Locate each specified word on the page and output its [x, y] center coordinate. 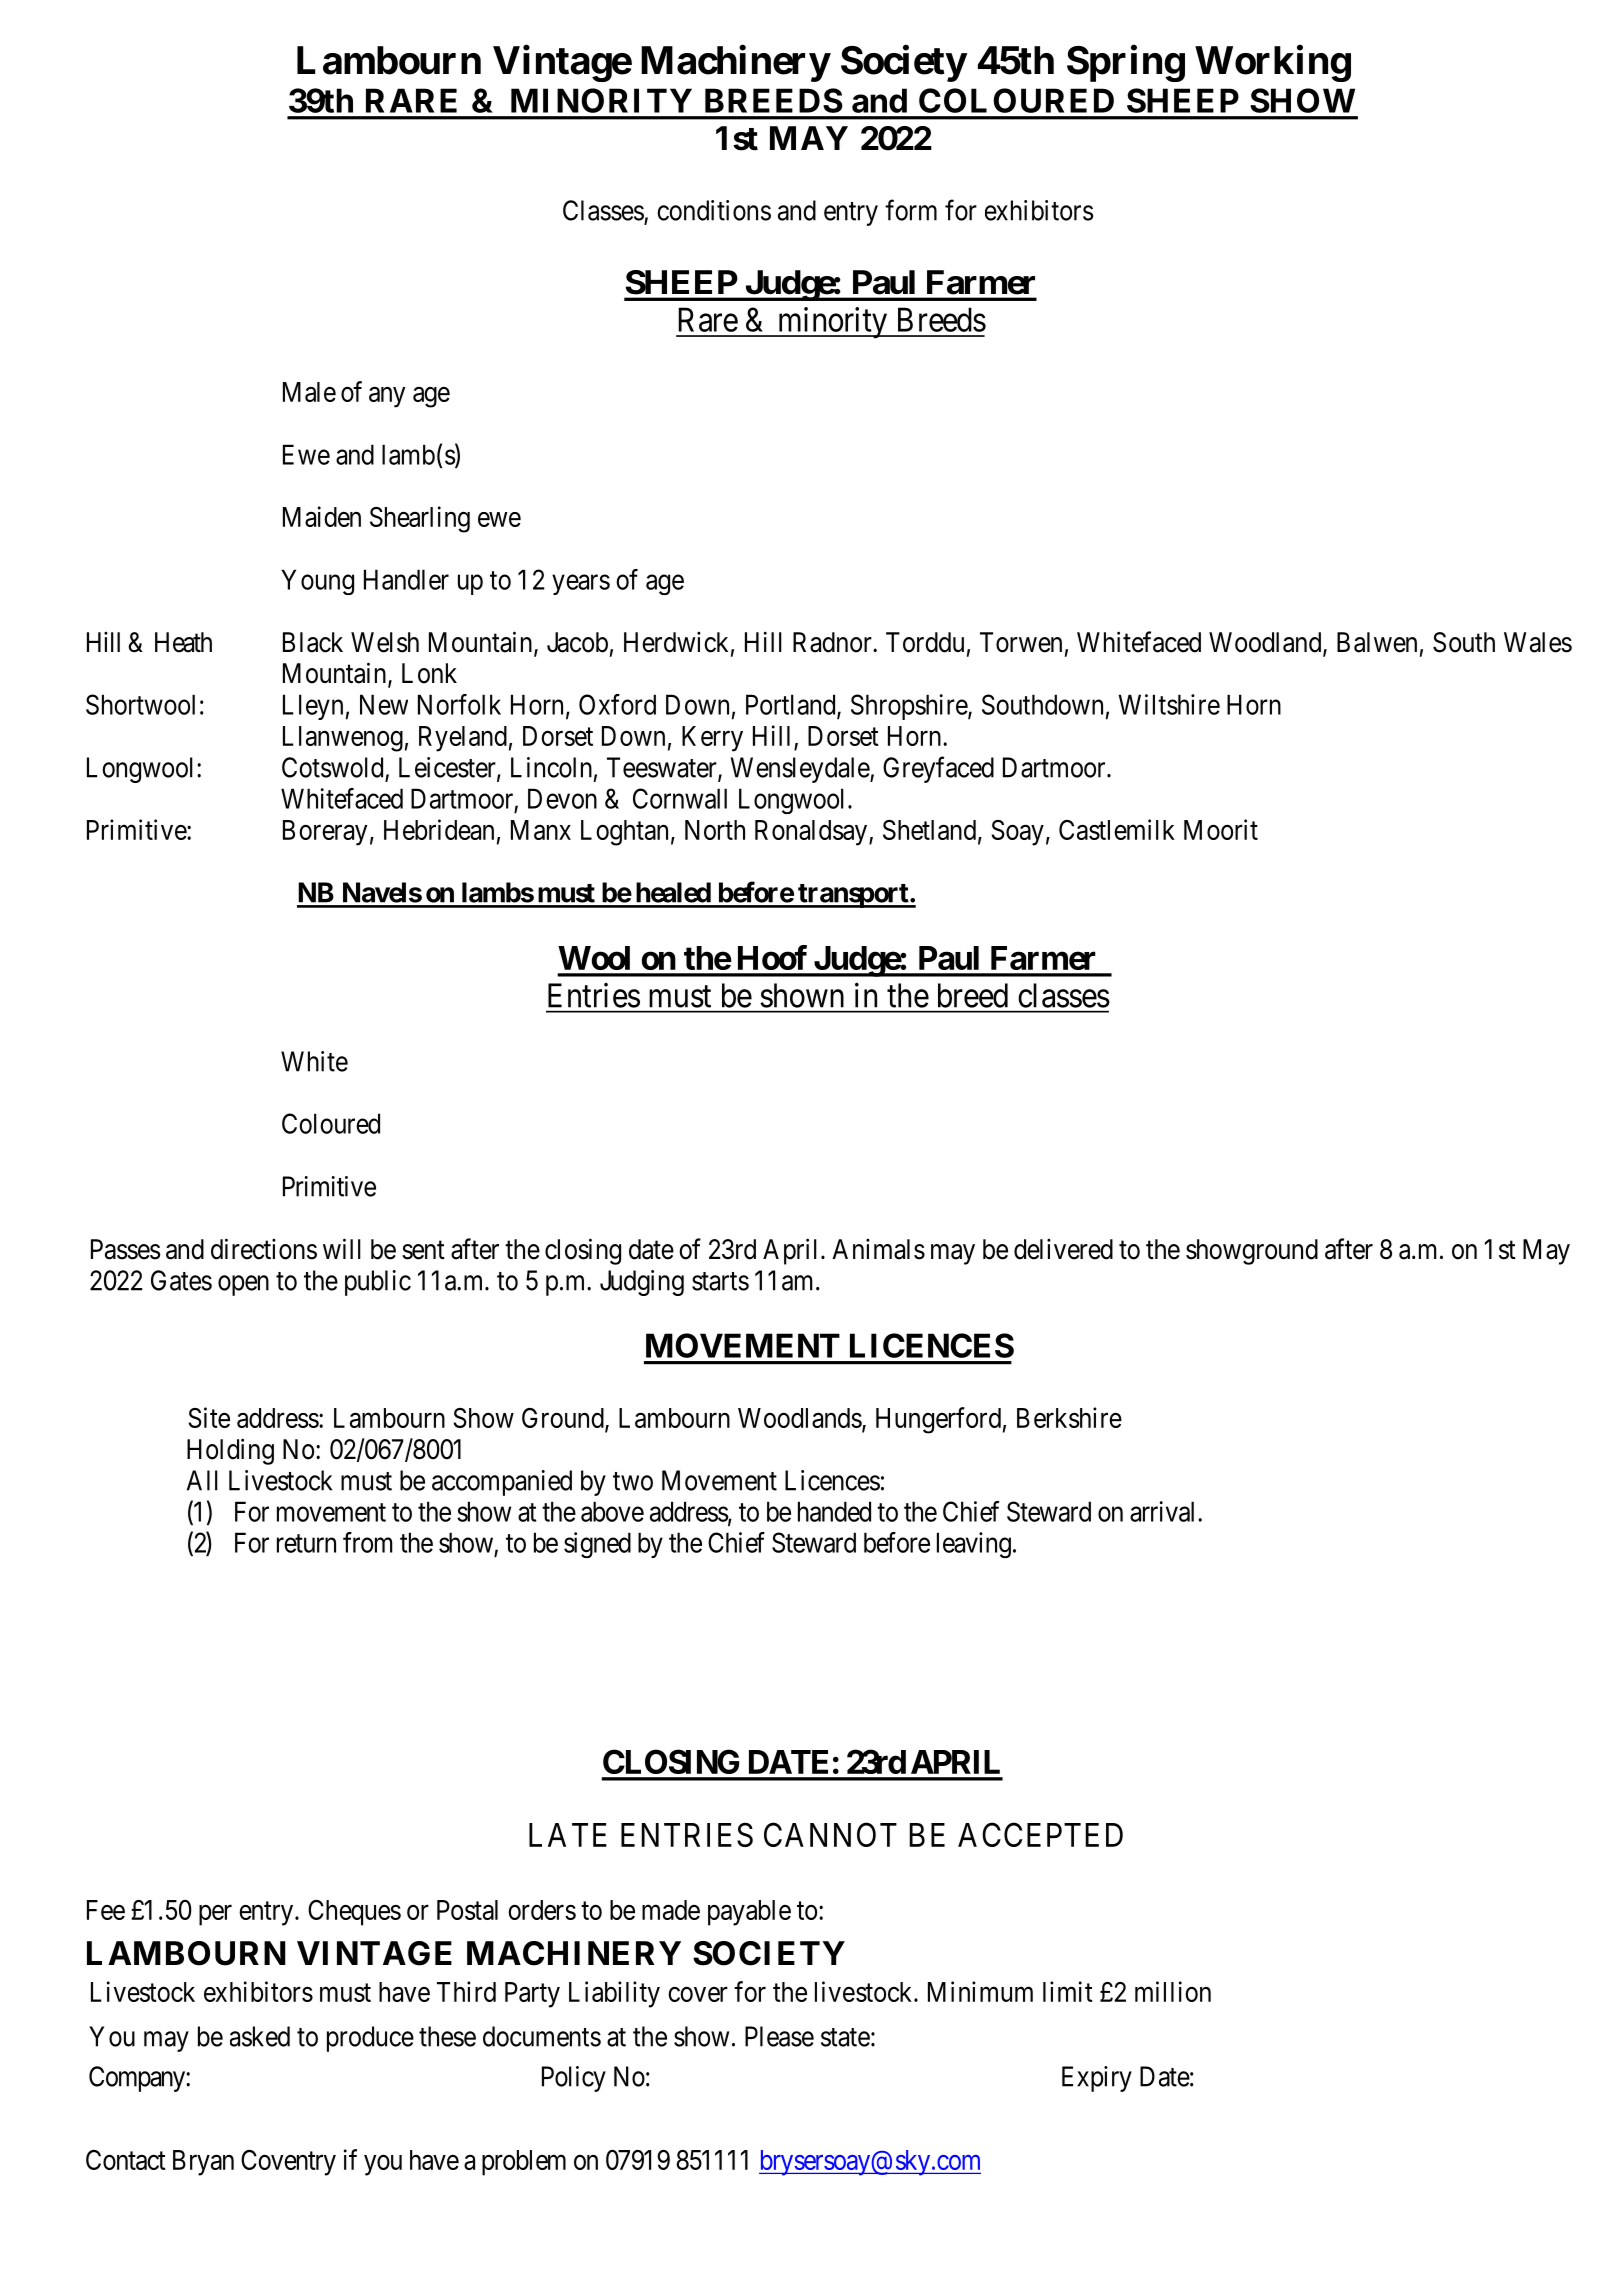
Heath [183, 642]
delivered [1063, 1249]
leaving [974, 1545]
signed [597, 1545]
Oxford [617, 704]
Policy [574, 2079]
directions [264, 1249]
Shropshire [910, 707]
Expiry [1097, 2079]
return [306, 1543]
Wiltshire [1169, 704]
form [911, 210]
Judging [642, 1283]
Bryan [203, 2163]
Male [309, 392]
